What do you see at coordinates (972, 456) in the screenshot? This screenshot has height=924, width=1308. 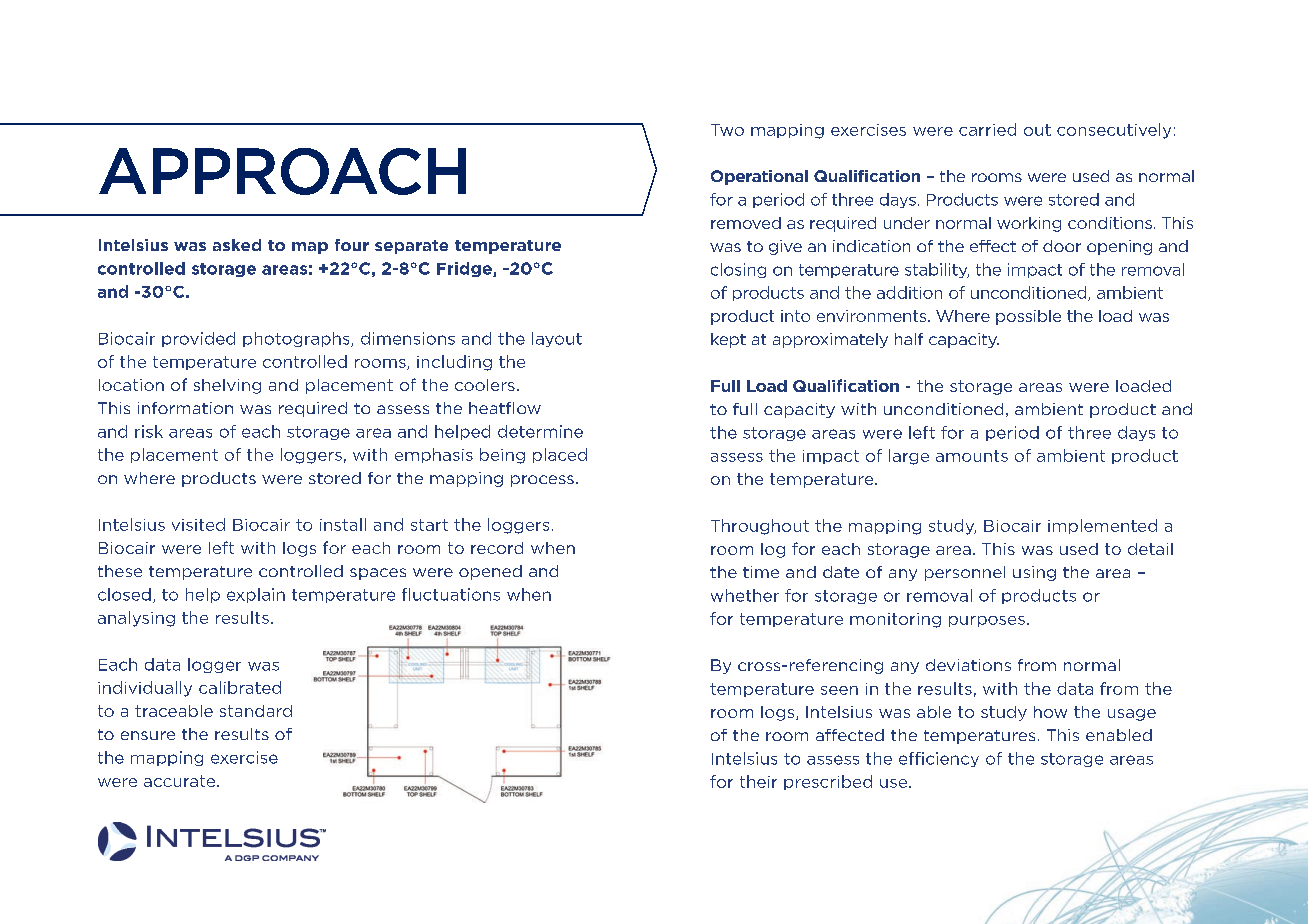 I see `amounts` at bounding box center [972, 456].
